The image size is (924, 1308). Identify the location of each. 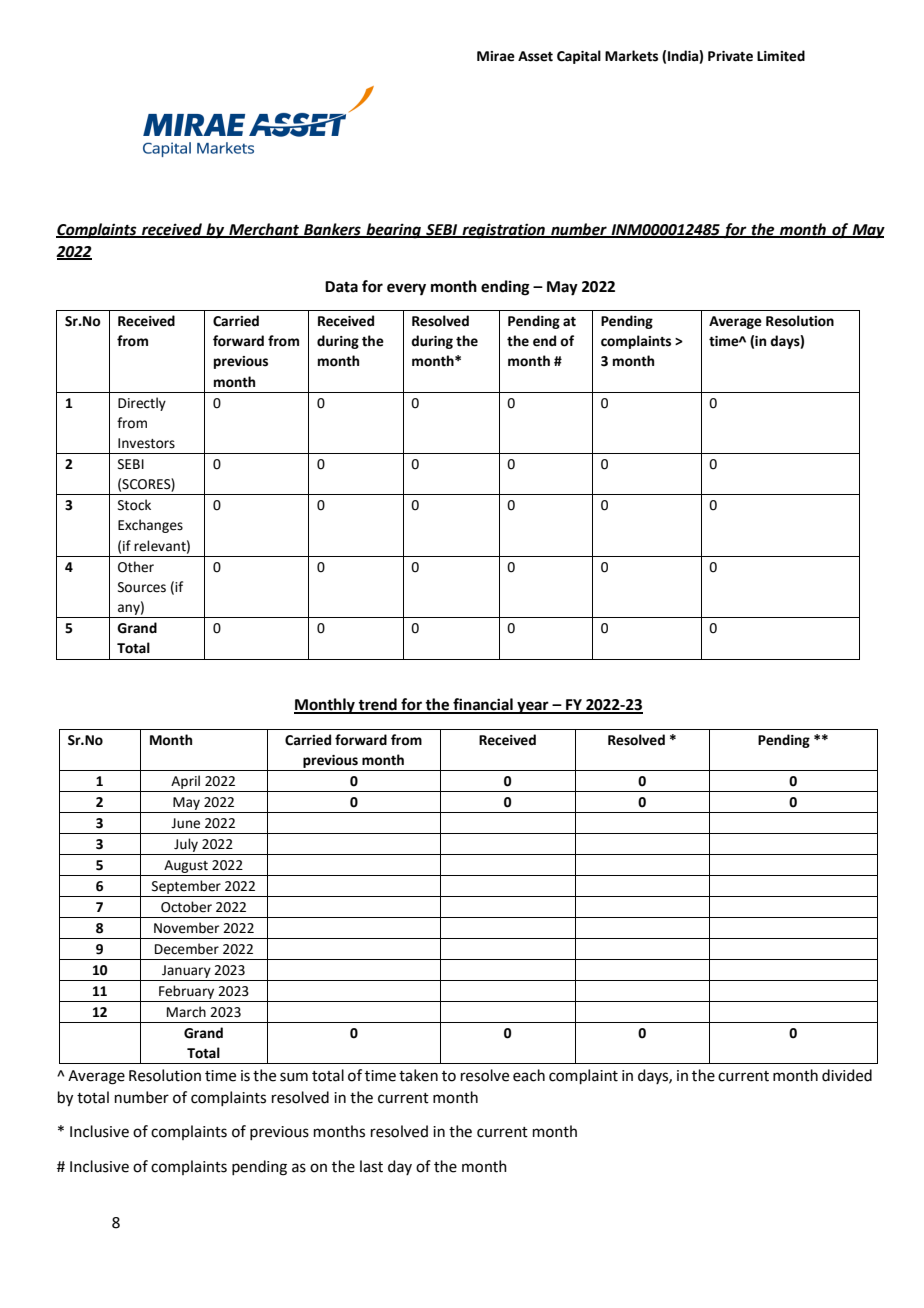
(529, 1075).
